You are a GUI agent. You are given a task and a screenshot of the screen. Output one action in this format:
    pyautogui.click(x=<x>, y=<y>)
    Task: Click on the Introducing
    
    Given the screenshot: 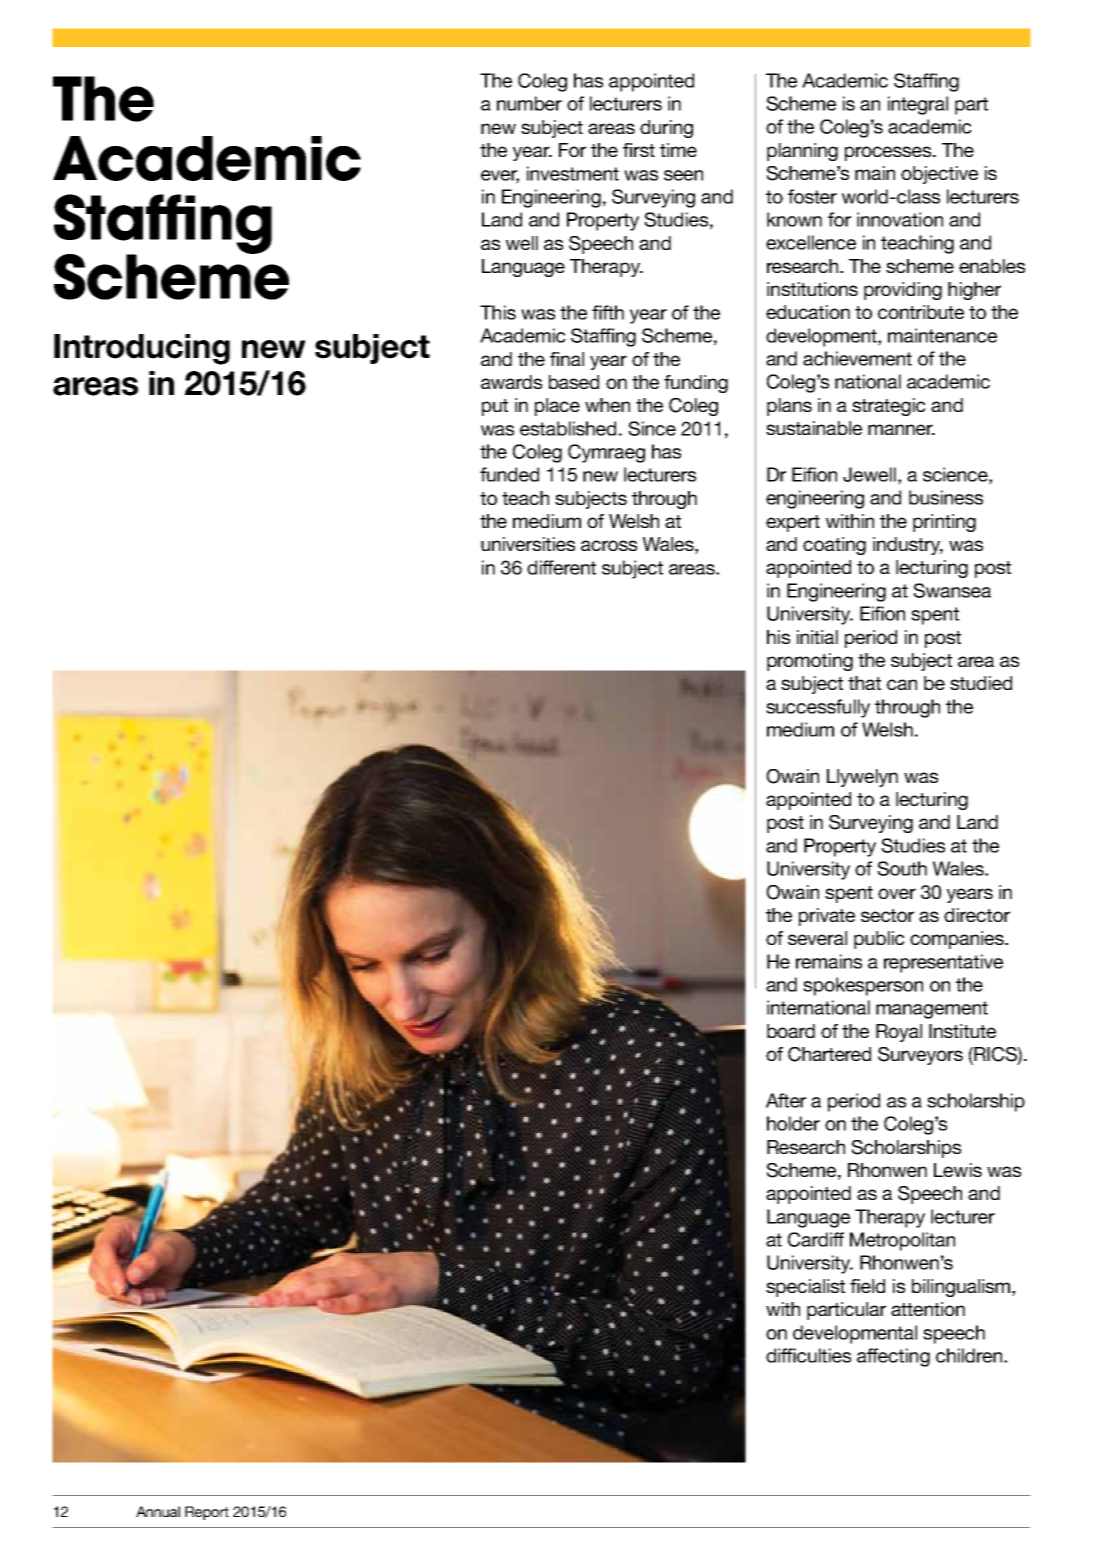 What is the action you would take?
    pyautogui.click(x=142, y=349)
